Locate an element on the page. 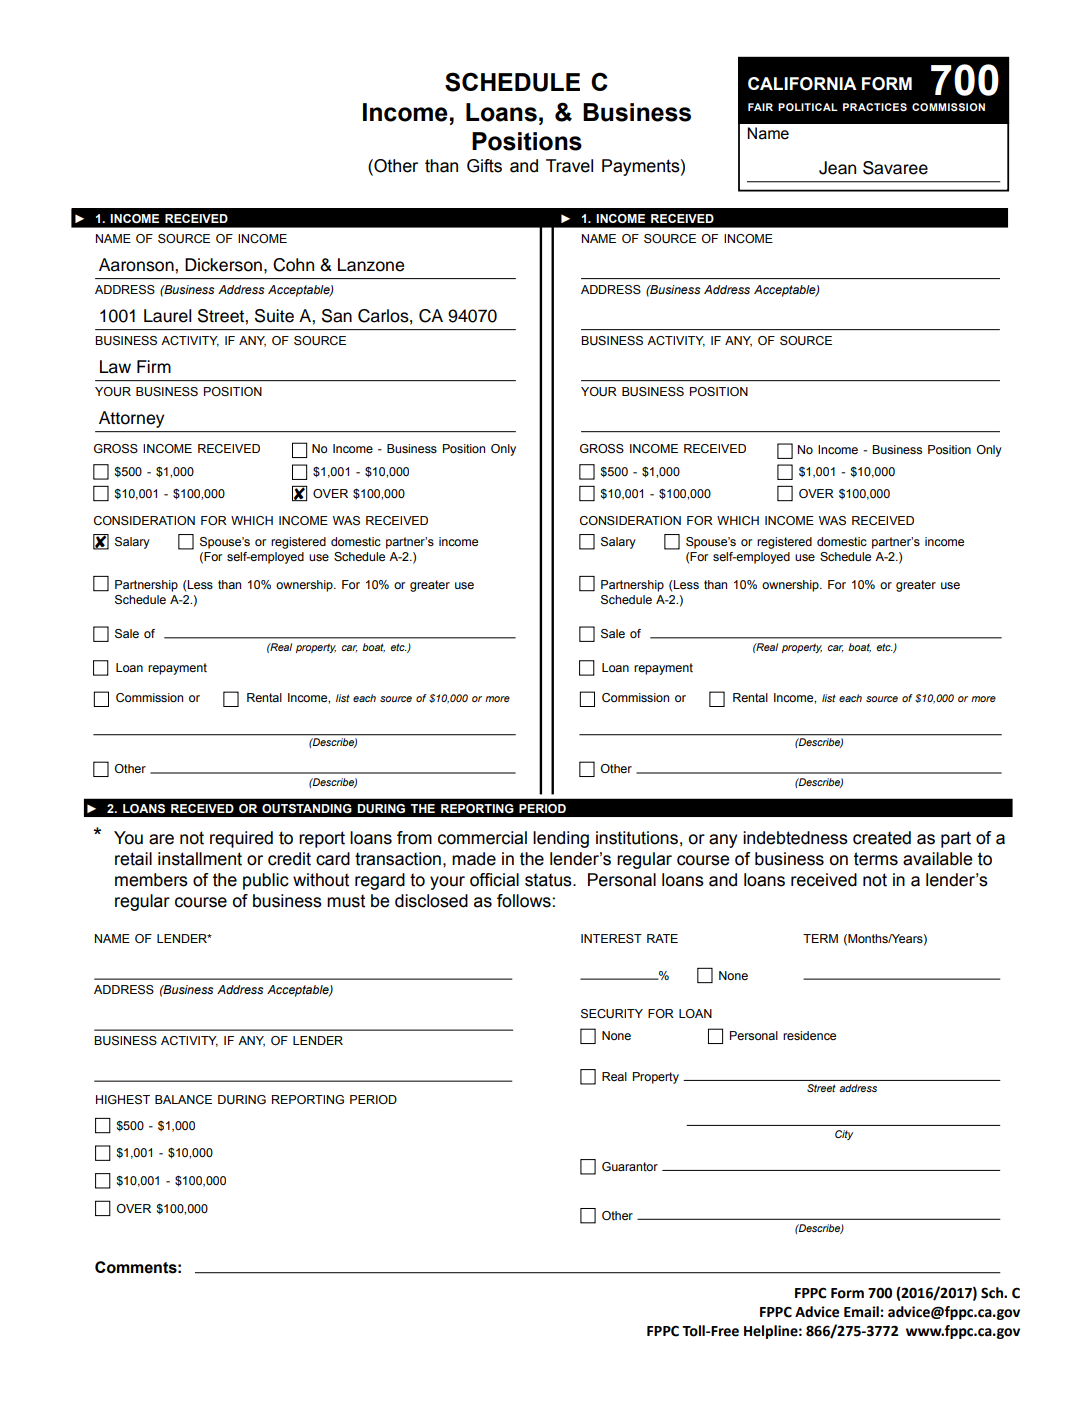 Image resolution: width=1084 pixels, height=1403 pixels. Dickerson is located at coordinates (223, 265).
